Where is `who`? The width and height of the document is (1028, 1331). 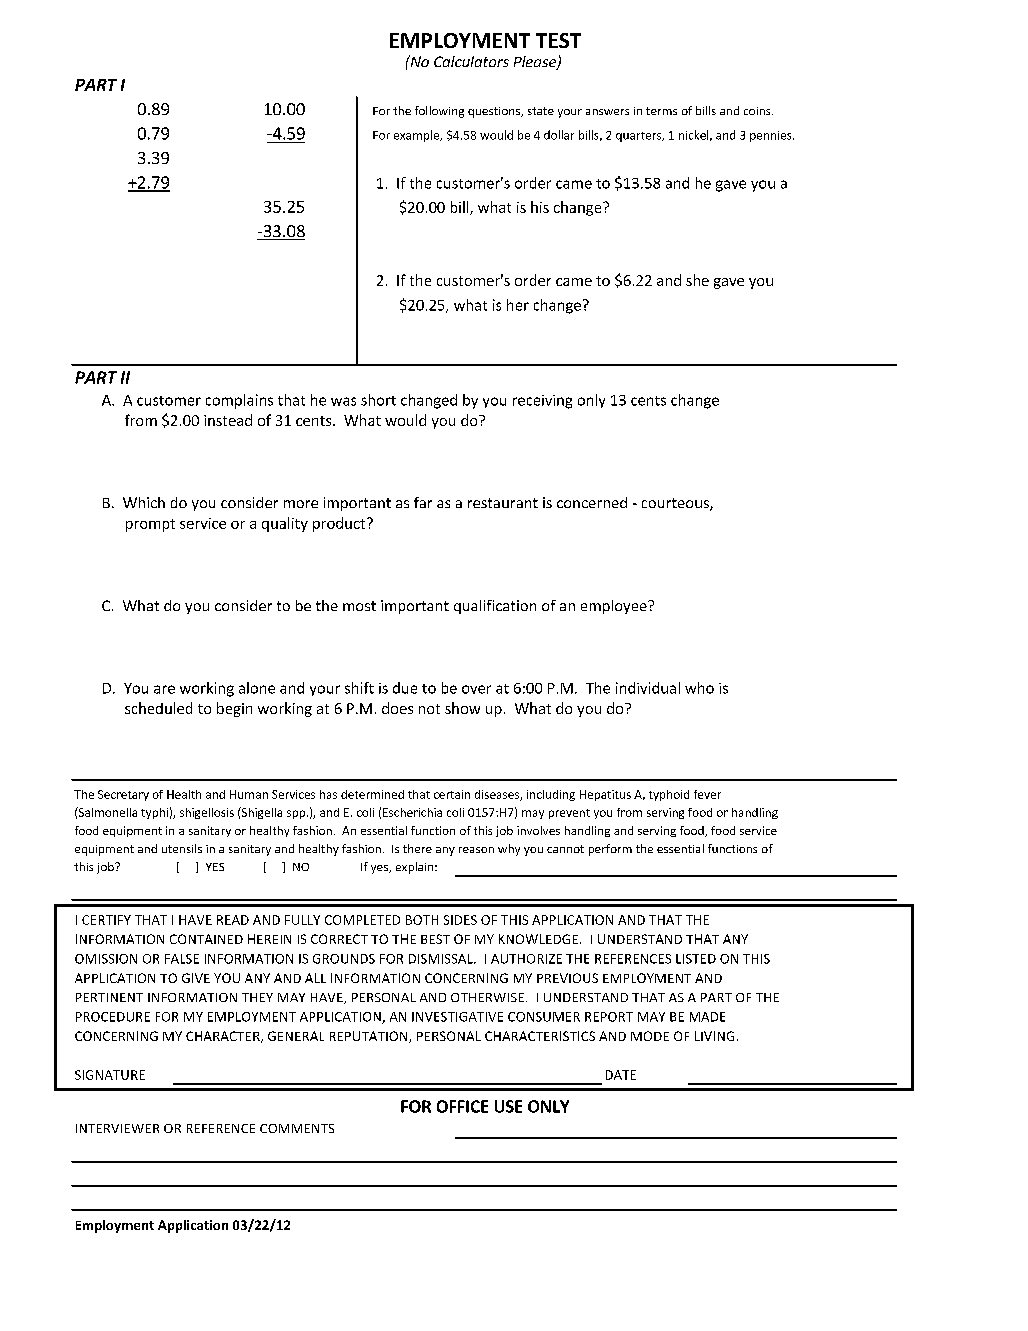
who is located at coordinates (699, 688).
